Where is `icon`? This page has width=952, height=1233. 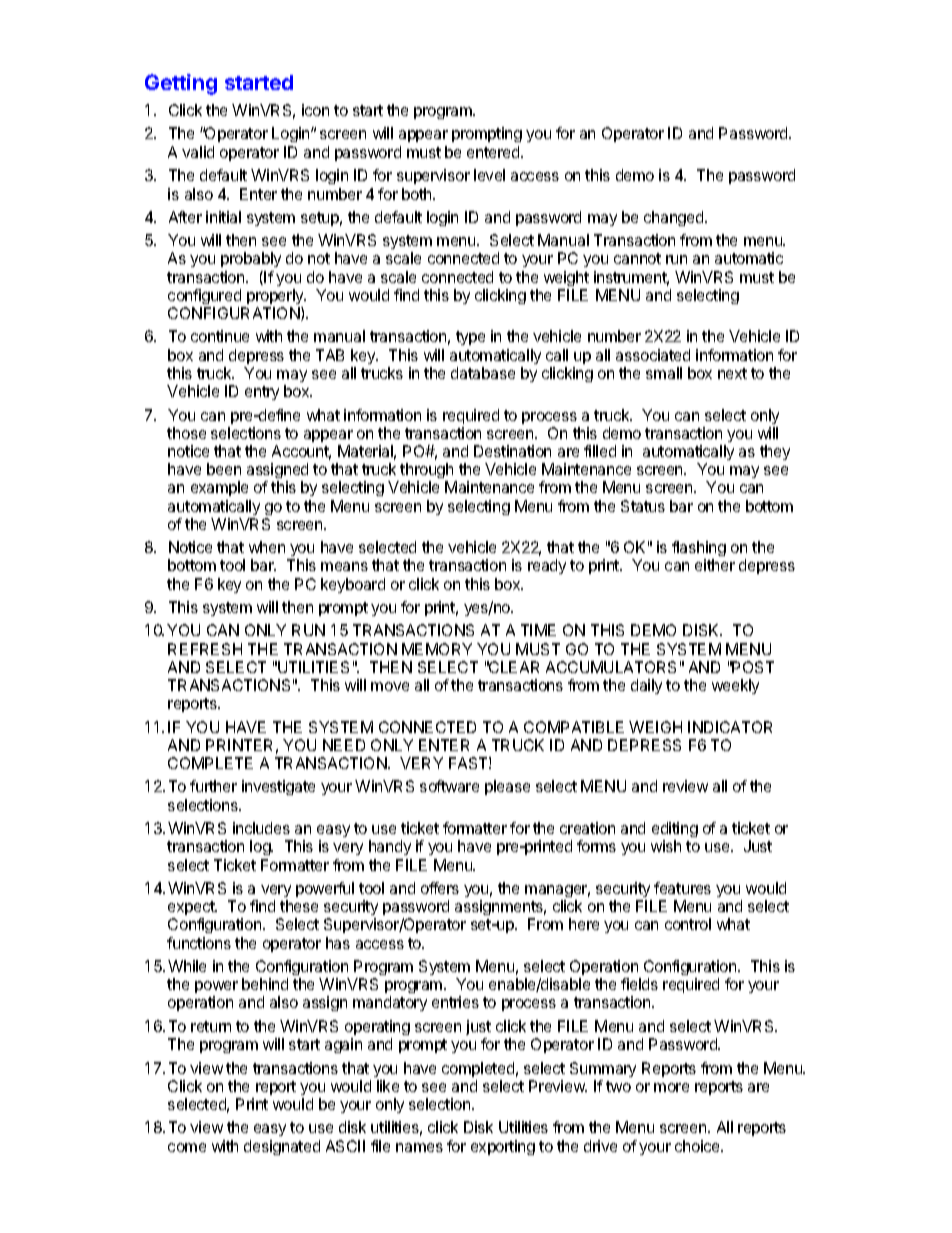
icon is located at coordinates (315, 110).
